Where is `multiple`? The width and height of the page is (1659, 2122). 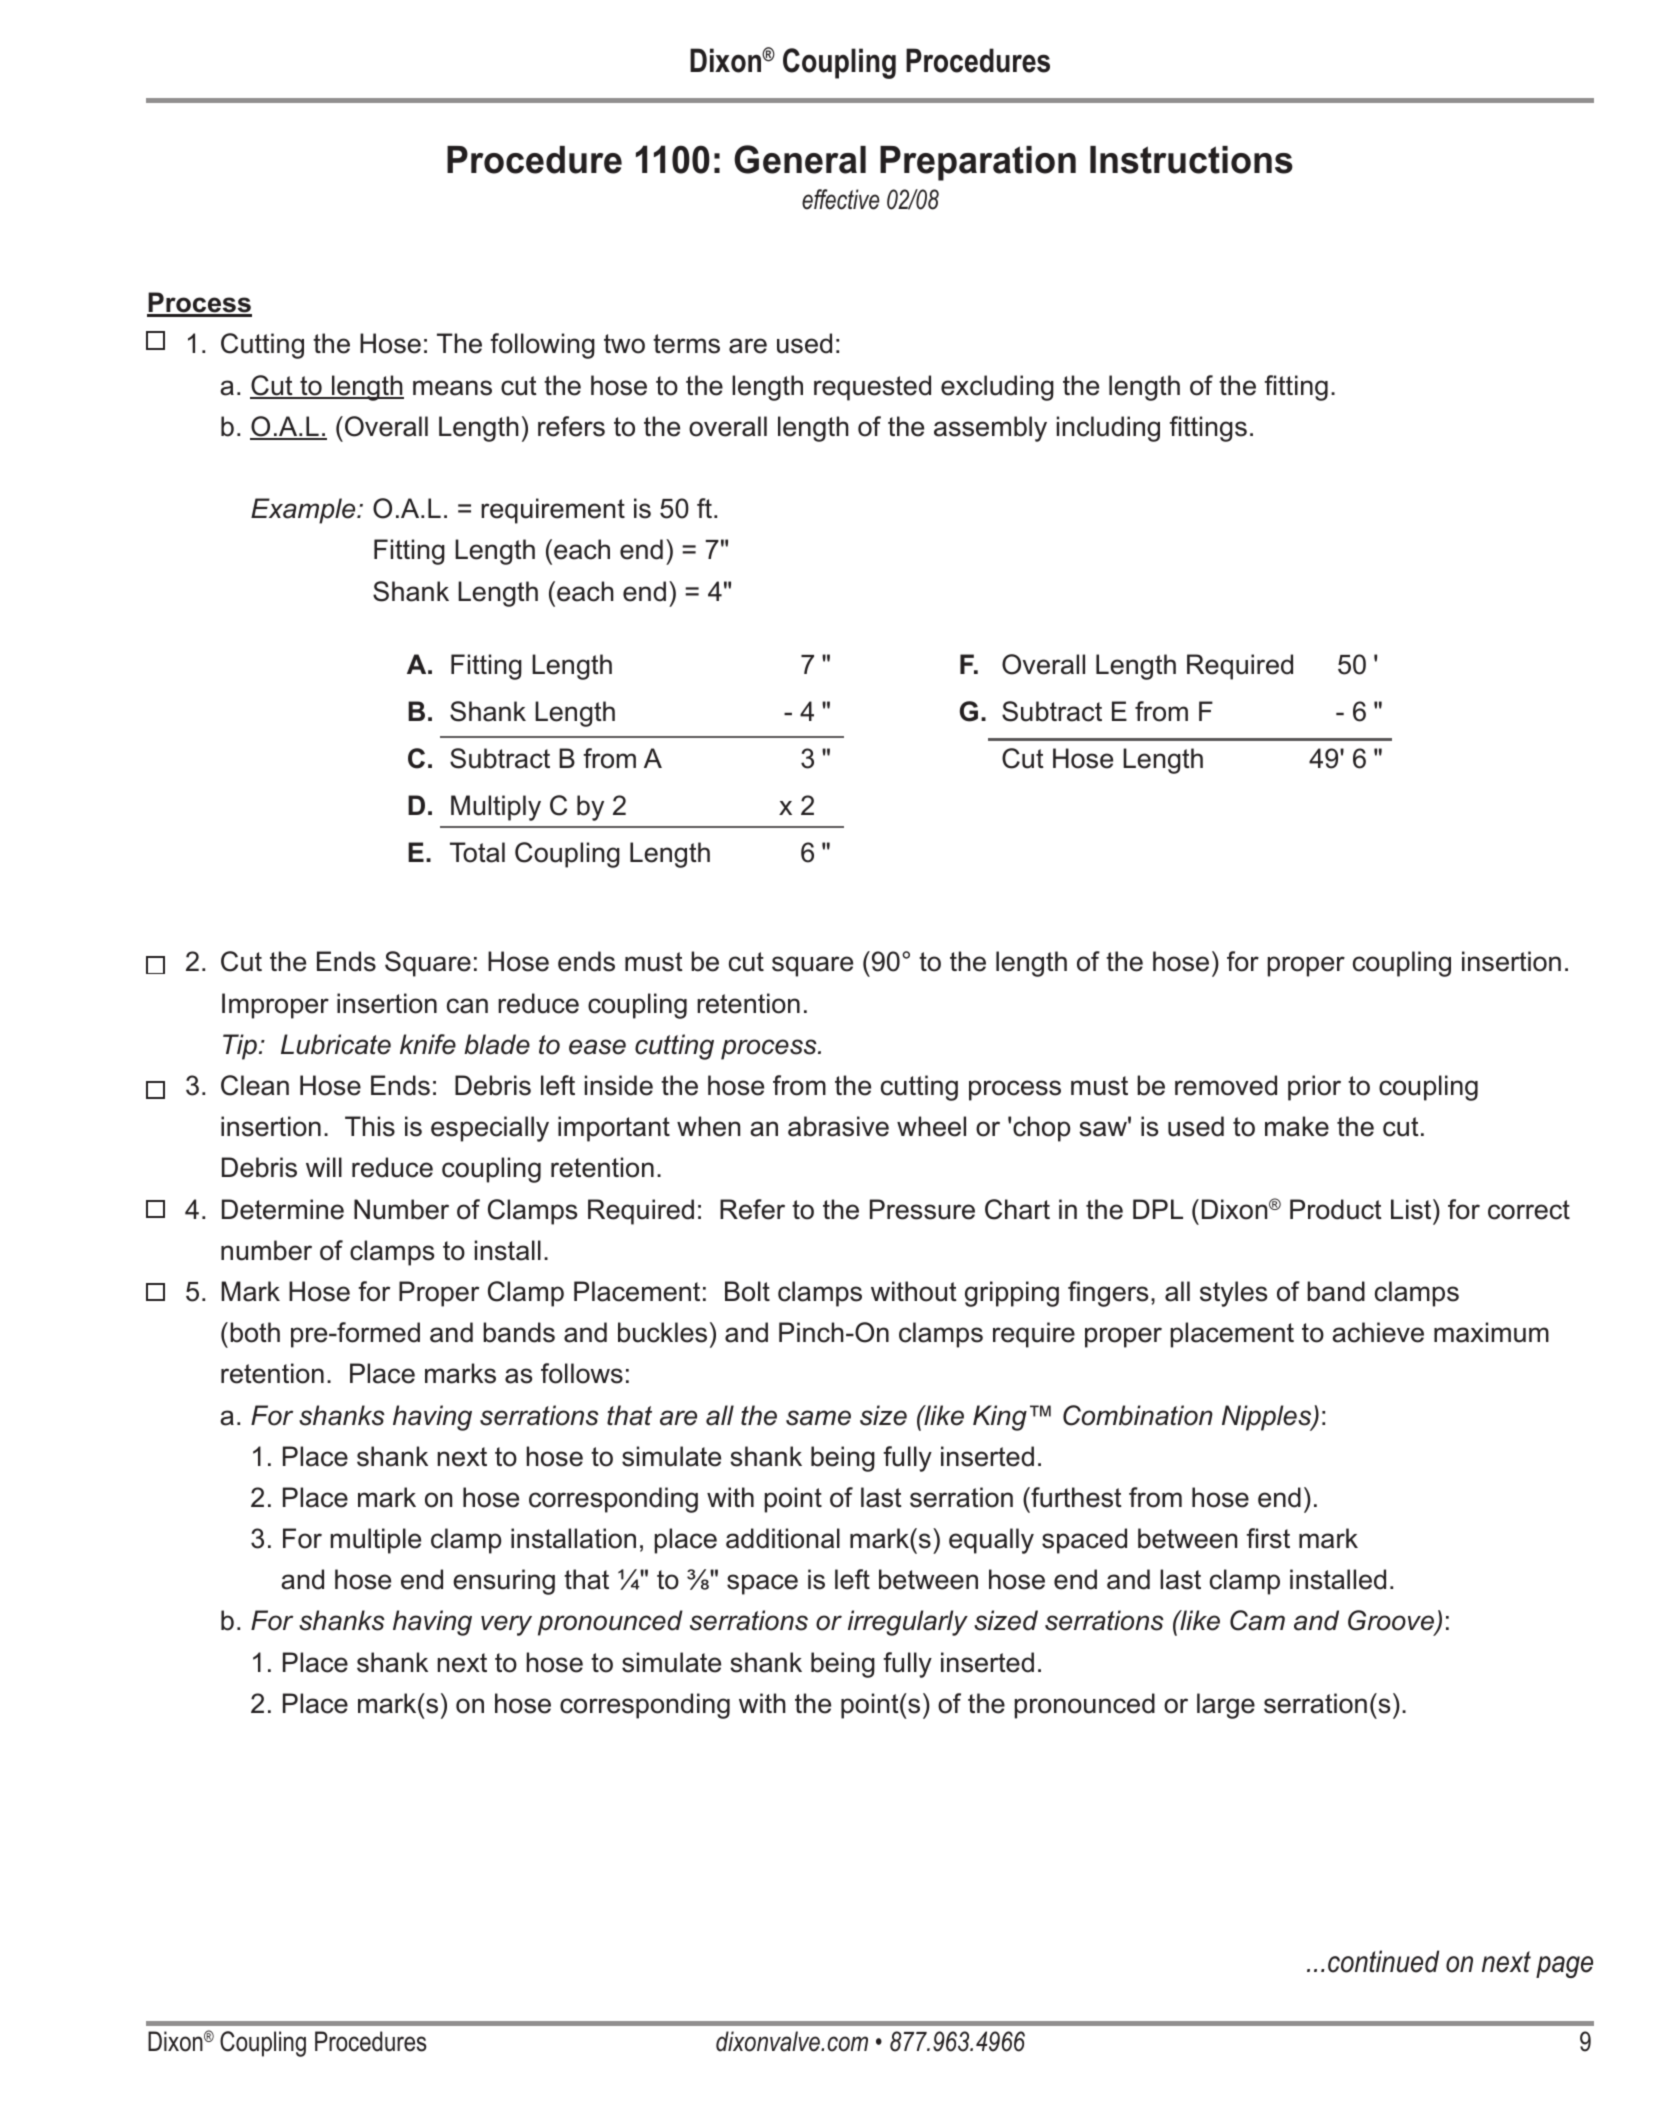 multiple is located at coordinates (375, 1541).
